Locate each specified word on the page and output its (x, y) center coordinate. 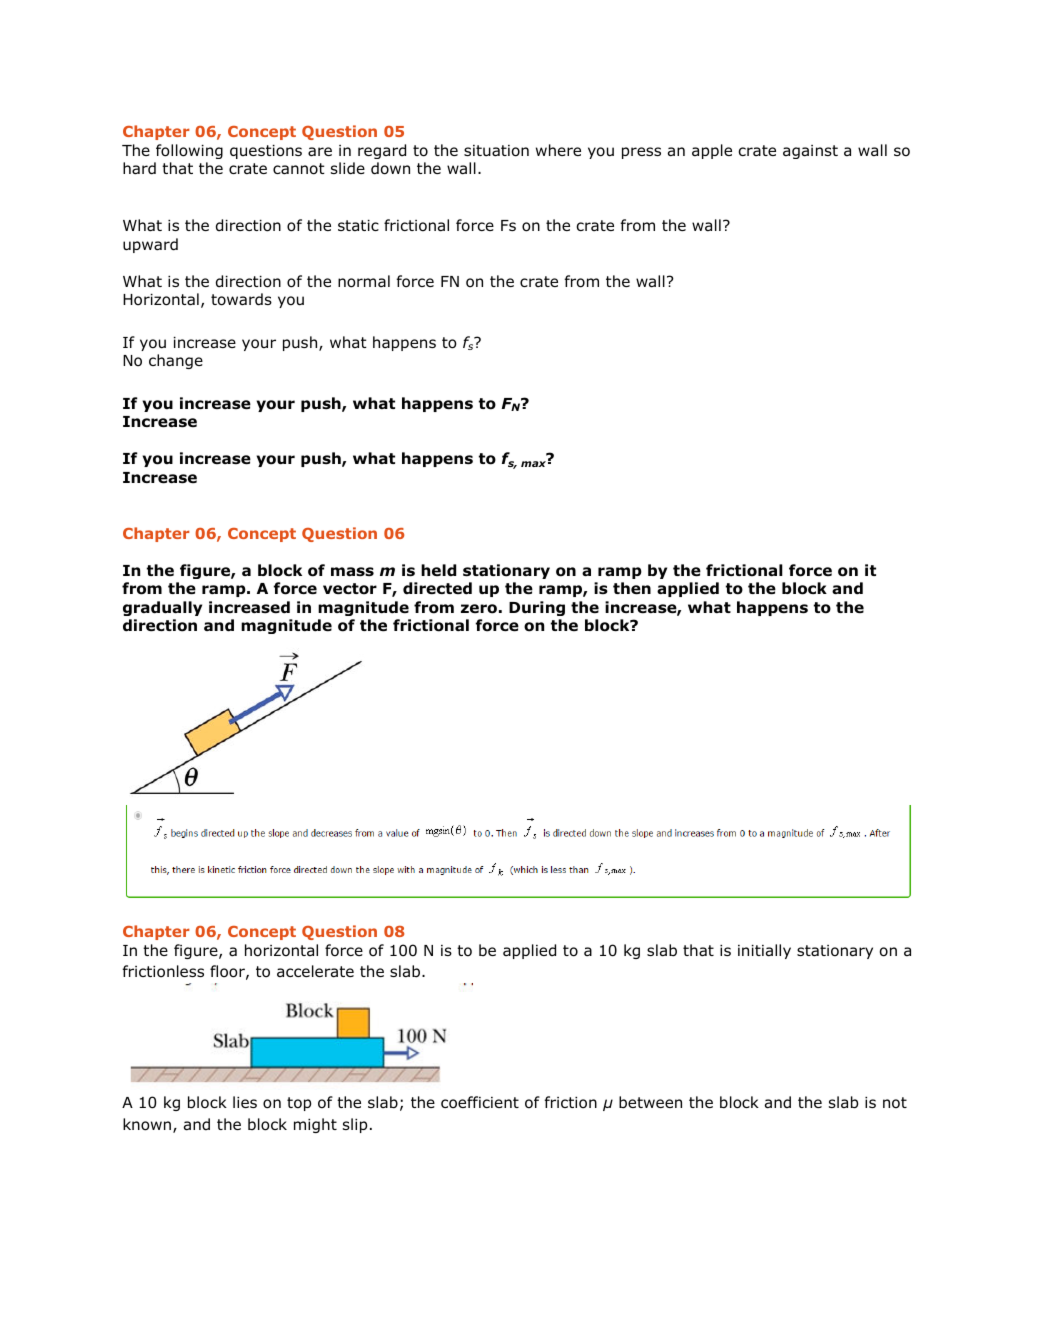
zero (479, 609)
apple (712, 151)
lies (245, 1102)
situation (496, 151)
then (632, 588)
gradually (162, 608)
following (189, 151)
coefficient (480, 1102)
